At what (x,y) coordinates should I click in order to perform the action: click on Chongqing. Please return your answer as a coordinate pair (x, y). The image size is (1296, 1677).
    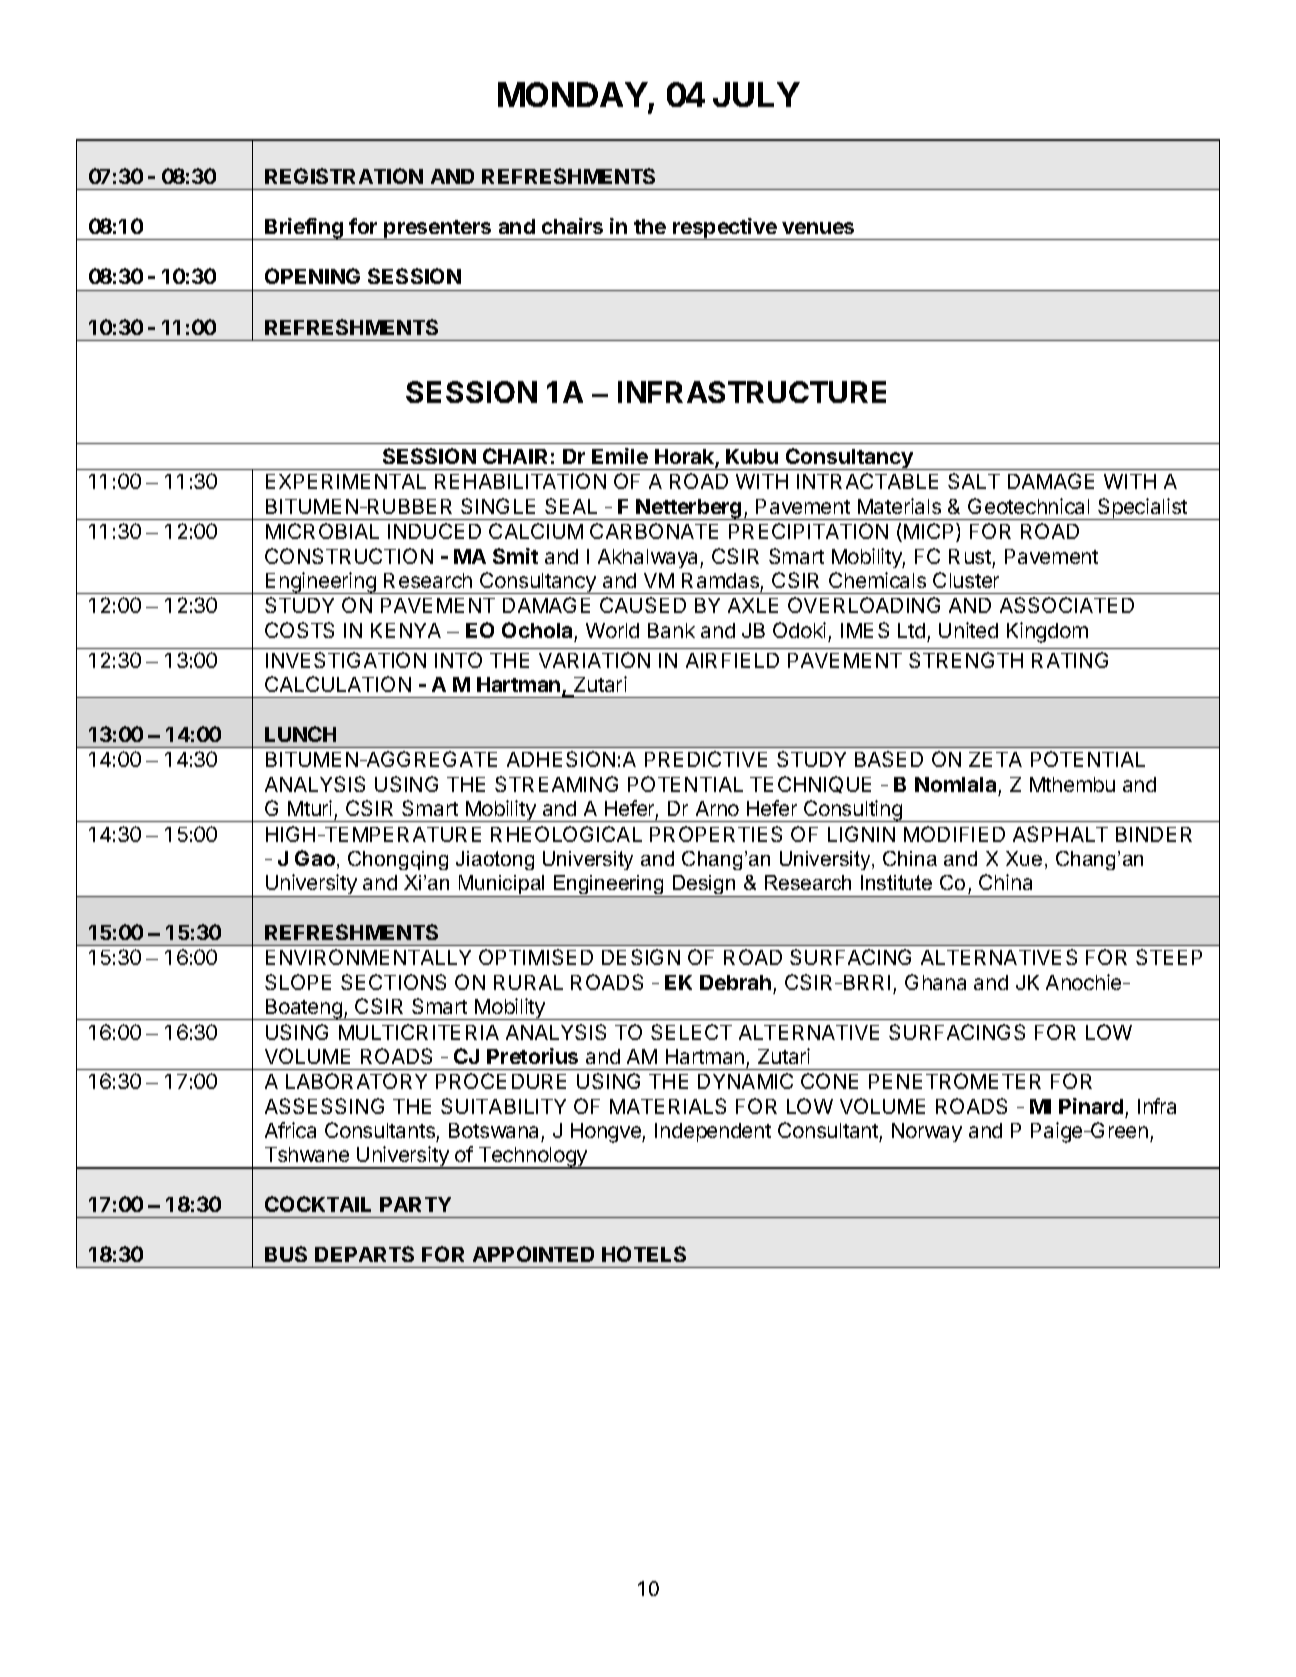
    Looking at the image, I should click on (398, 860).
